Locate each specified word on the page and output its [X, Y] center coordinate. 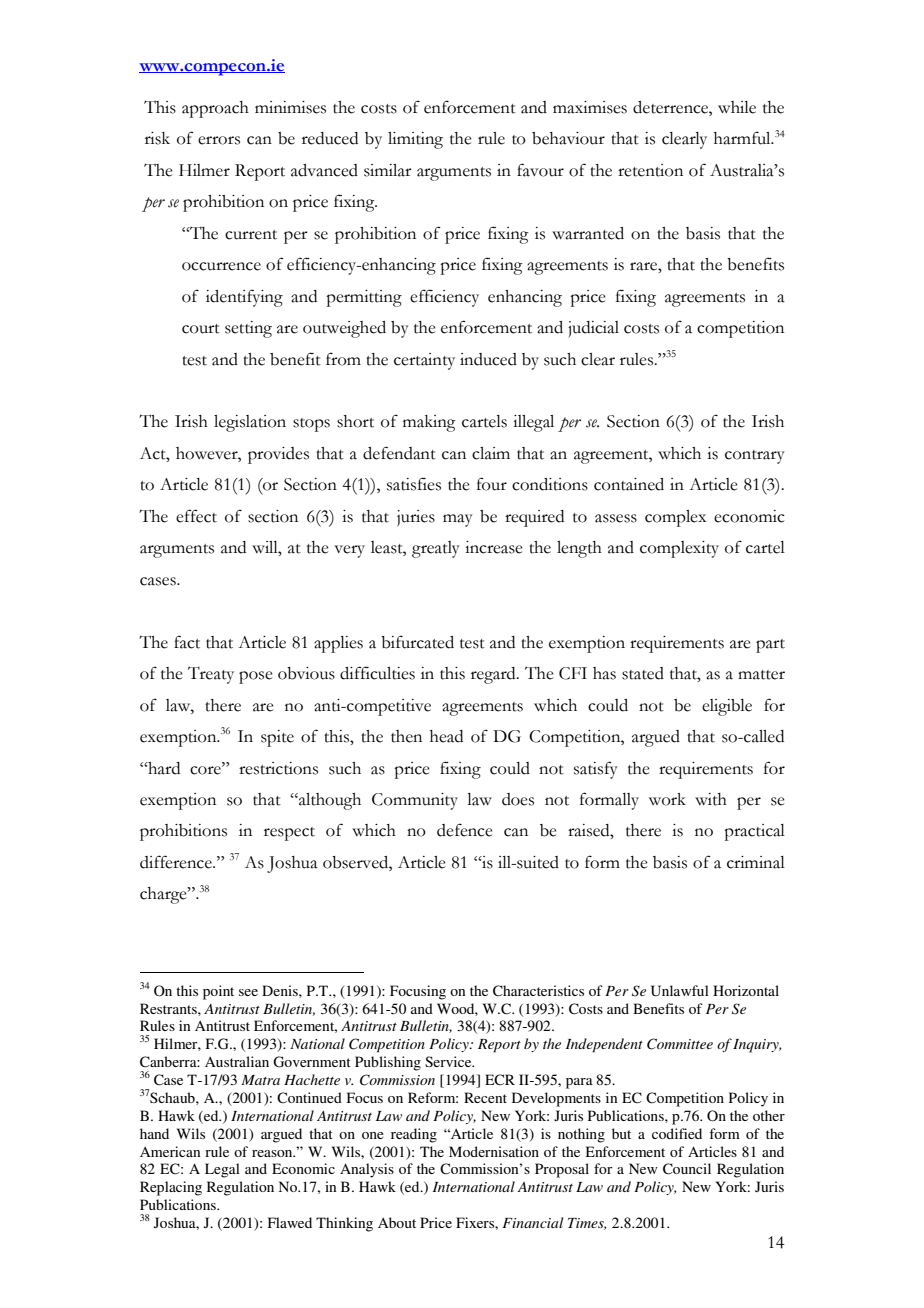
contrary [755, 457]
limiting [415, 140]
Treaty [211, 675]
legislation [250, 423]
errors [219, 140]
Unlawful [680, 991]
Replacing [171, 1188]
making [429, 423]
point [218, 992]
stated [643, 673]
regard [494, 675]
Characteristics [538, 991]
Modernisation [494, 1151]
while [737, 107]
